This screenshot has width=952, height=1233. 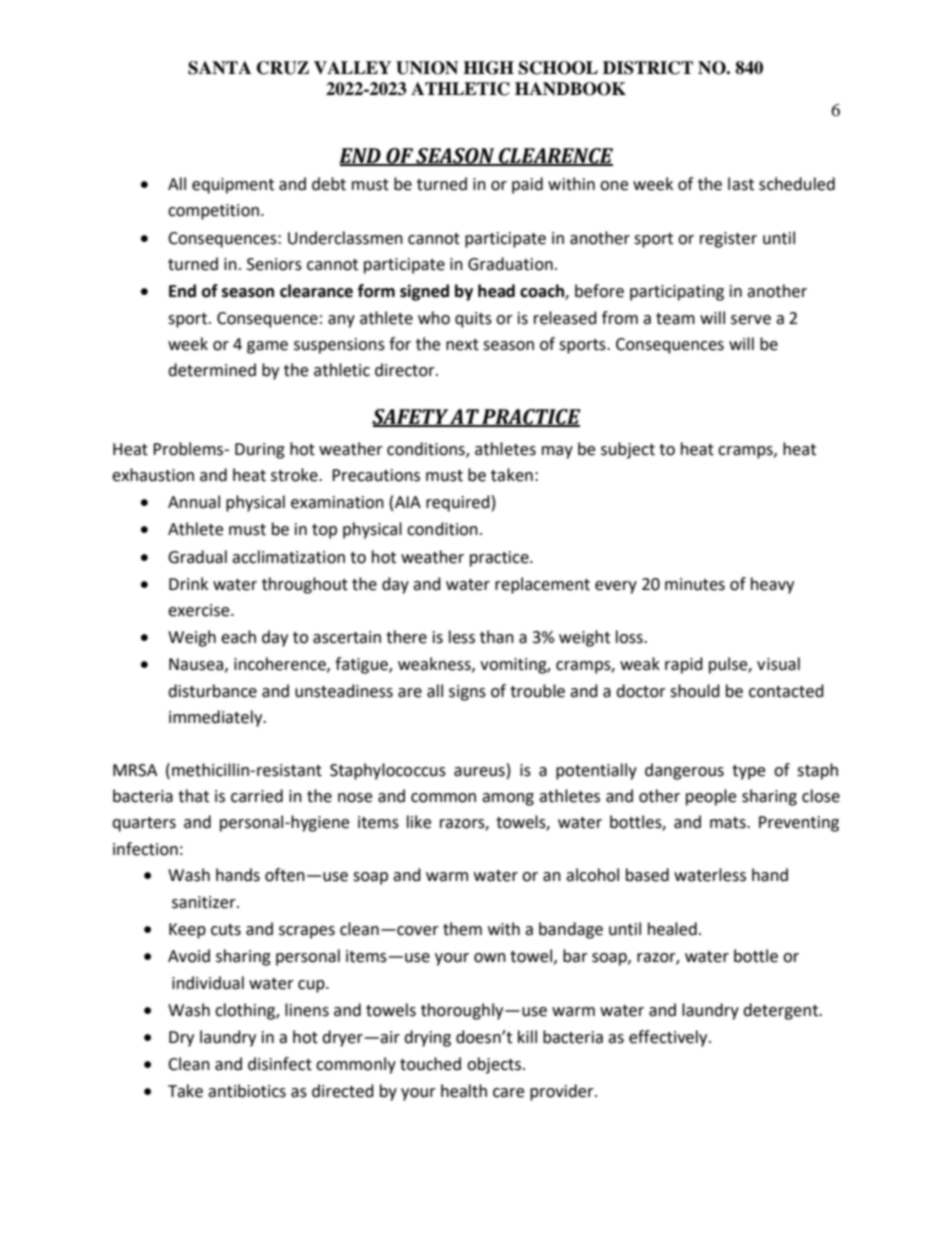 I want to click on subject, so click(x=628, y=450).
